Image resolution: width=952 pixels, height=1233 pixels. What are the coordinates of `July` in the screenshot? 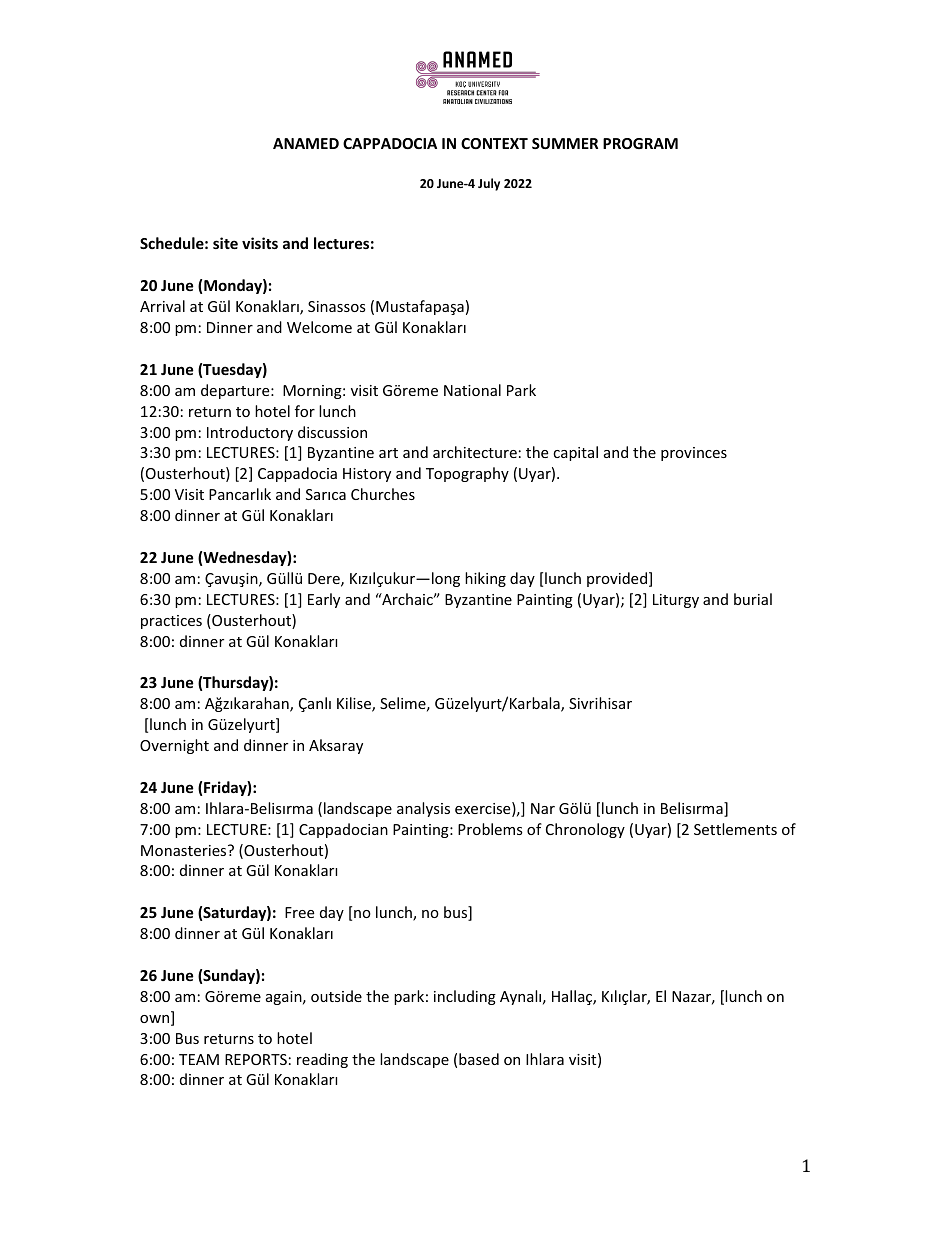 It's located at (489, 184).
